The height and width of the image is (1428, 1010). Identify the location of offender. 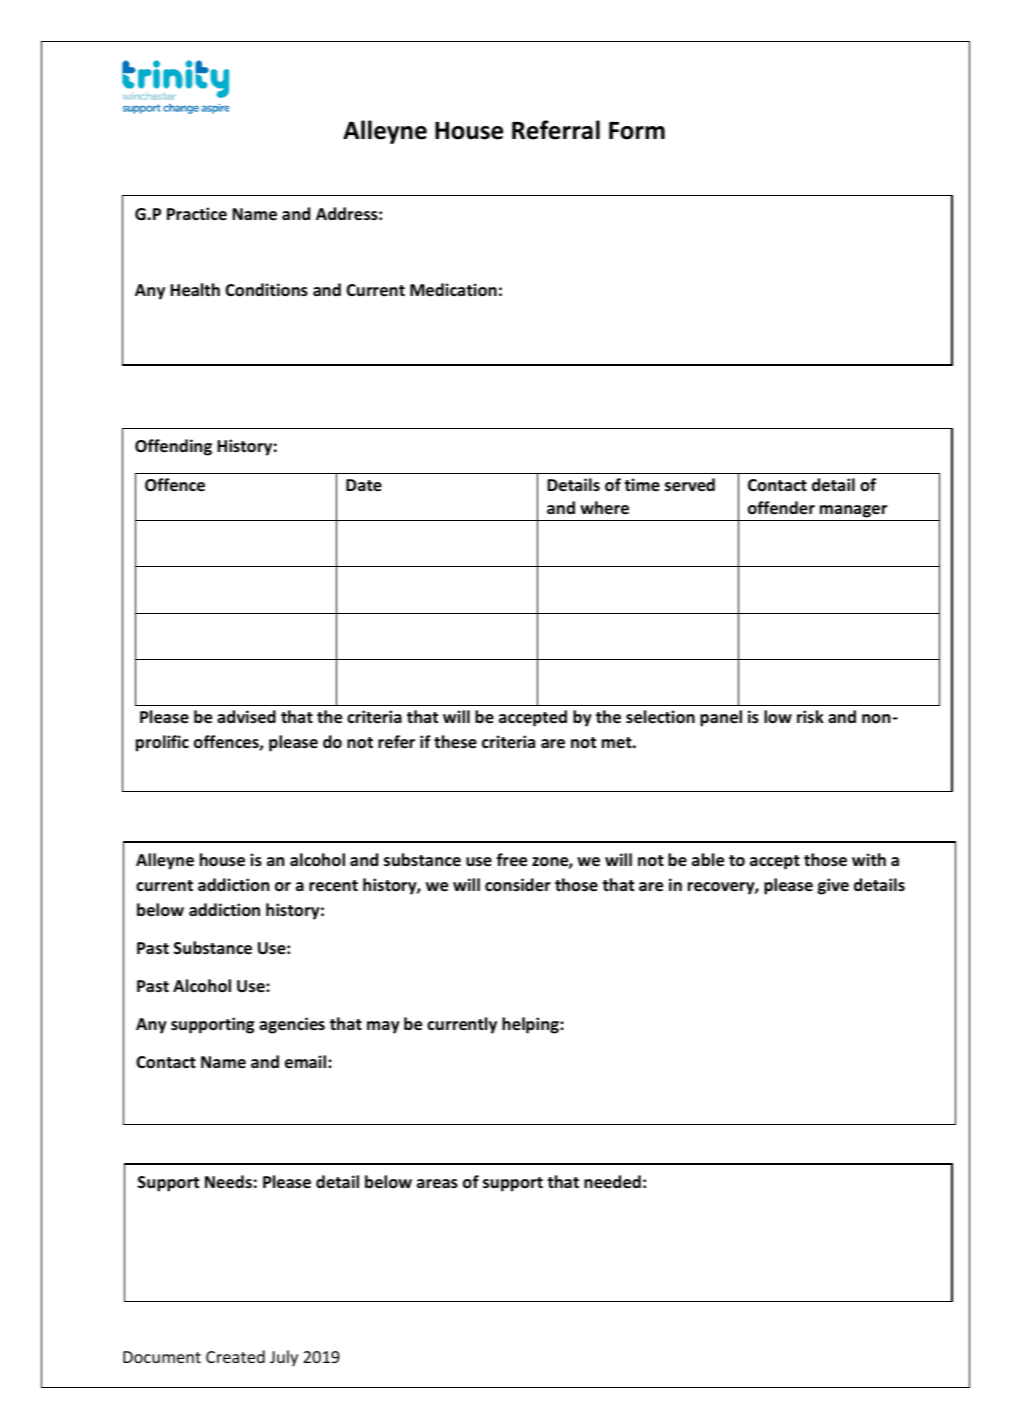
(781, 508).
